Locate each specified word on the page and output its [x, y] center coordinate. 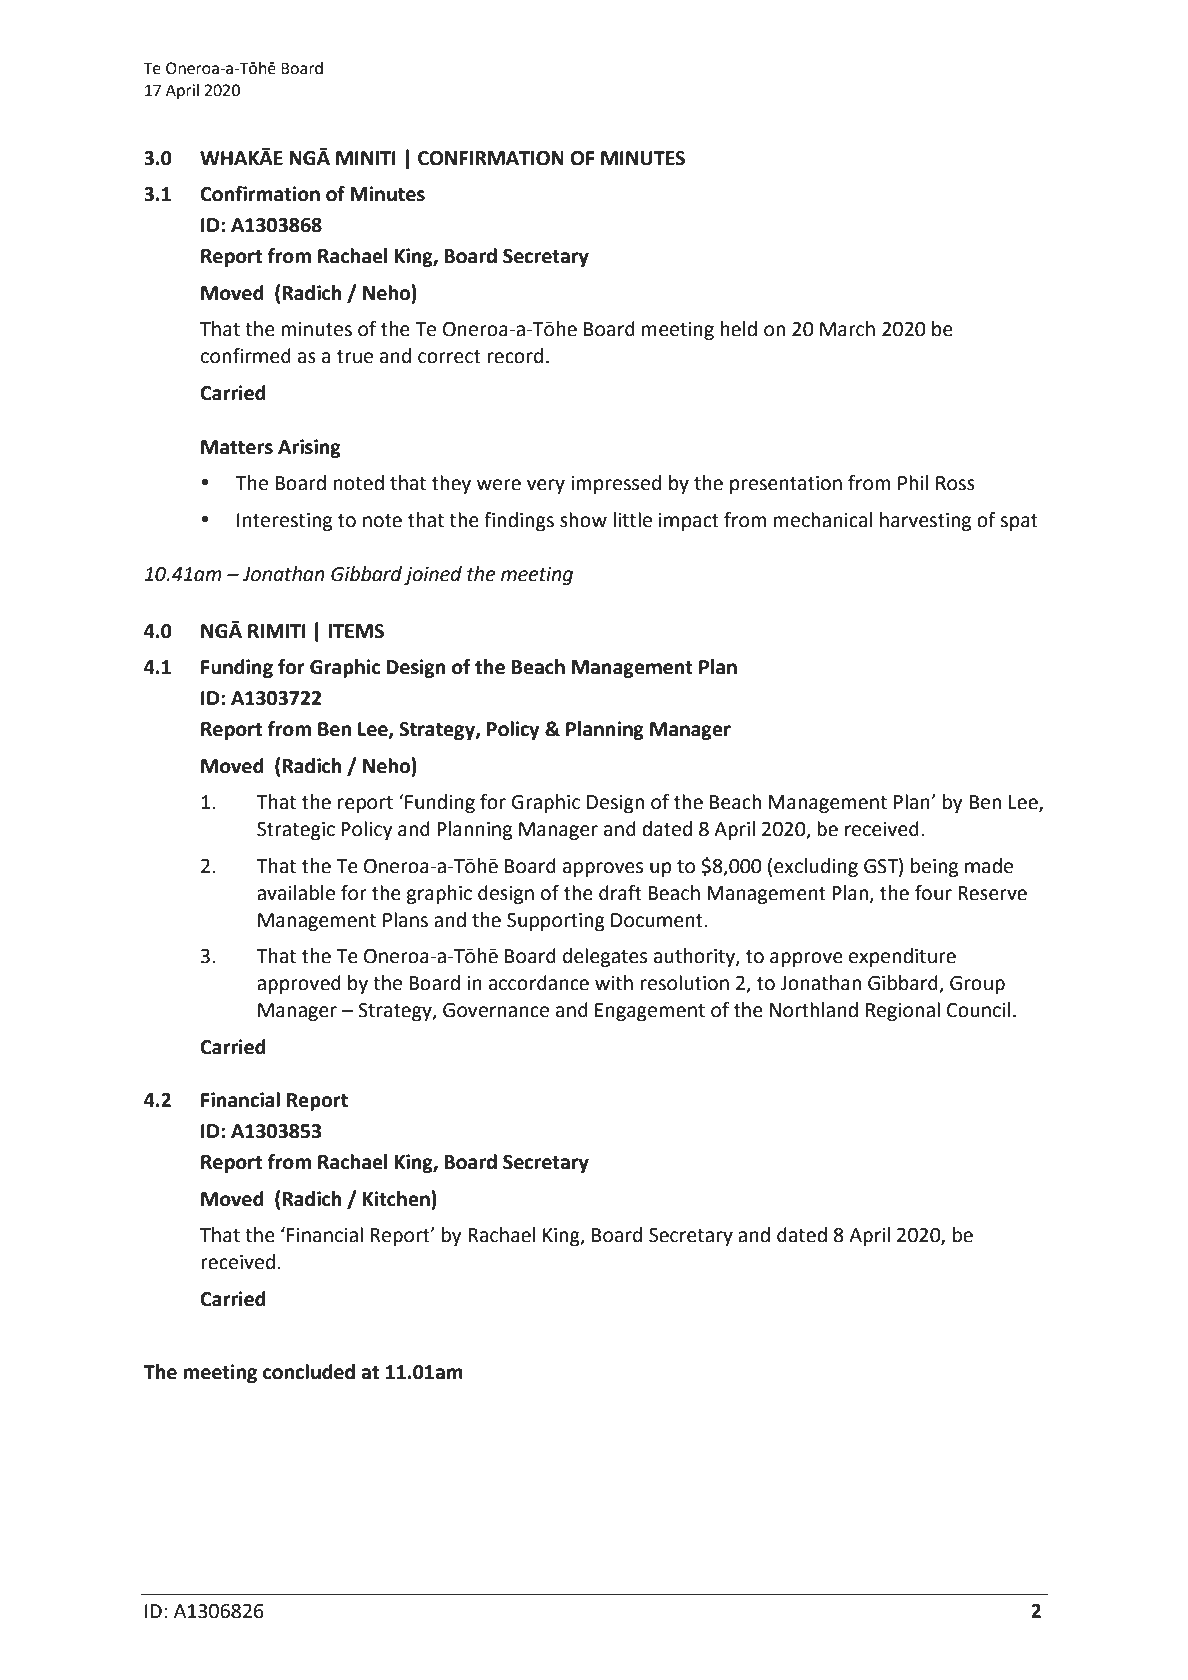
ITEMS [356, 631]
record [515, 356]
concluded [309, 1372]
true [355, 357]
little [633, 520]
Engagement [650, 1012]
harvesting [925, 521]
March [847, 329]
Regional [903, 1011]
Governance [496, 1010]
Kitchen [397, 1199]
